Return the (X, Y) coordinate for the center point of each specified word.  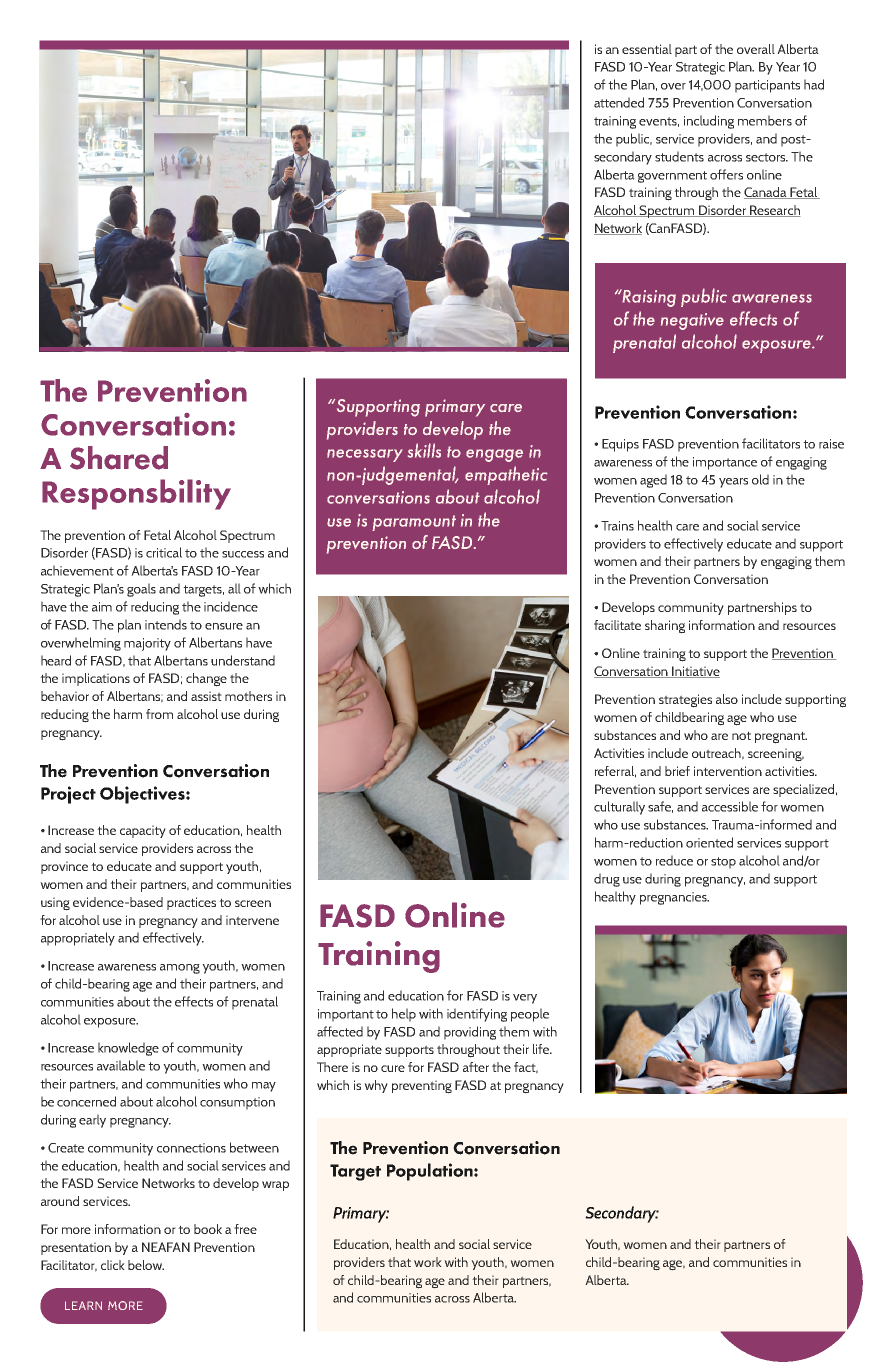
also (727, 699)
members (765, 120)
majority (147, 644)
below (146, 1265)
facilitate (617, 625)
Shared (119, 458)
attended (619, 102)
